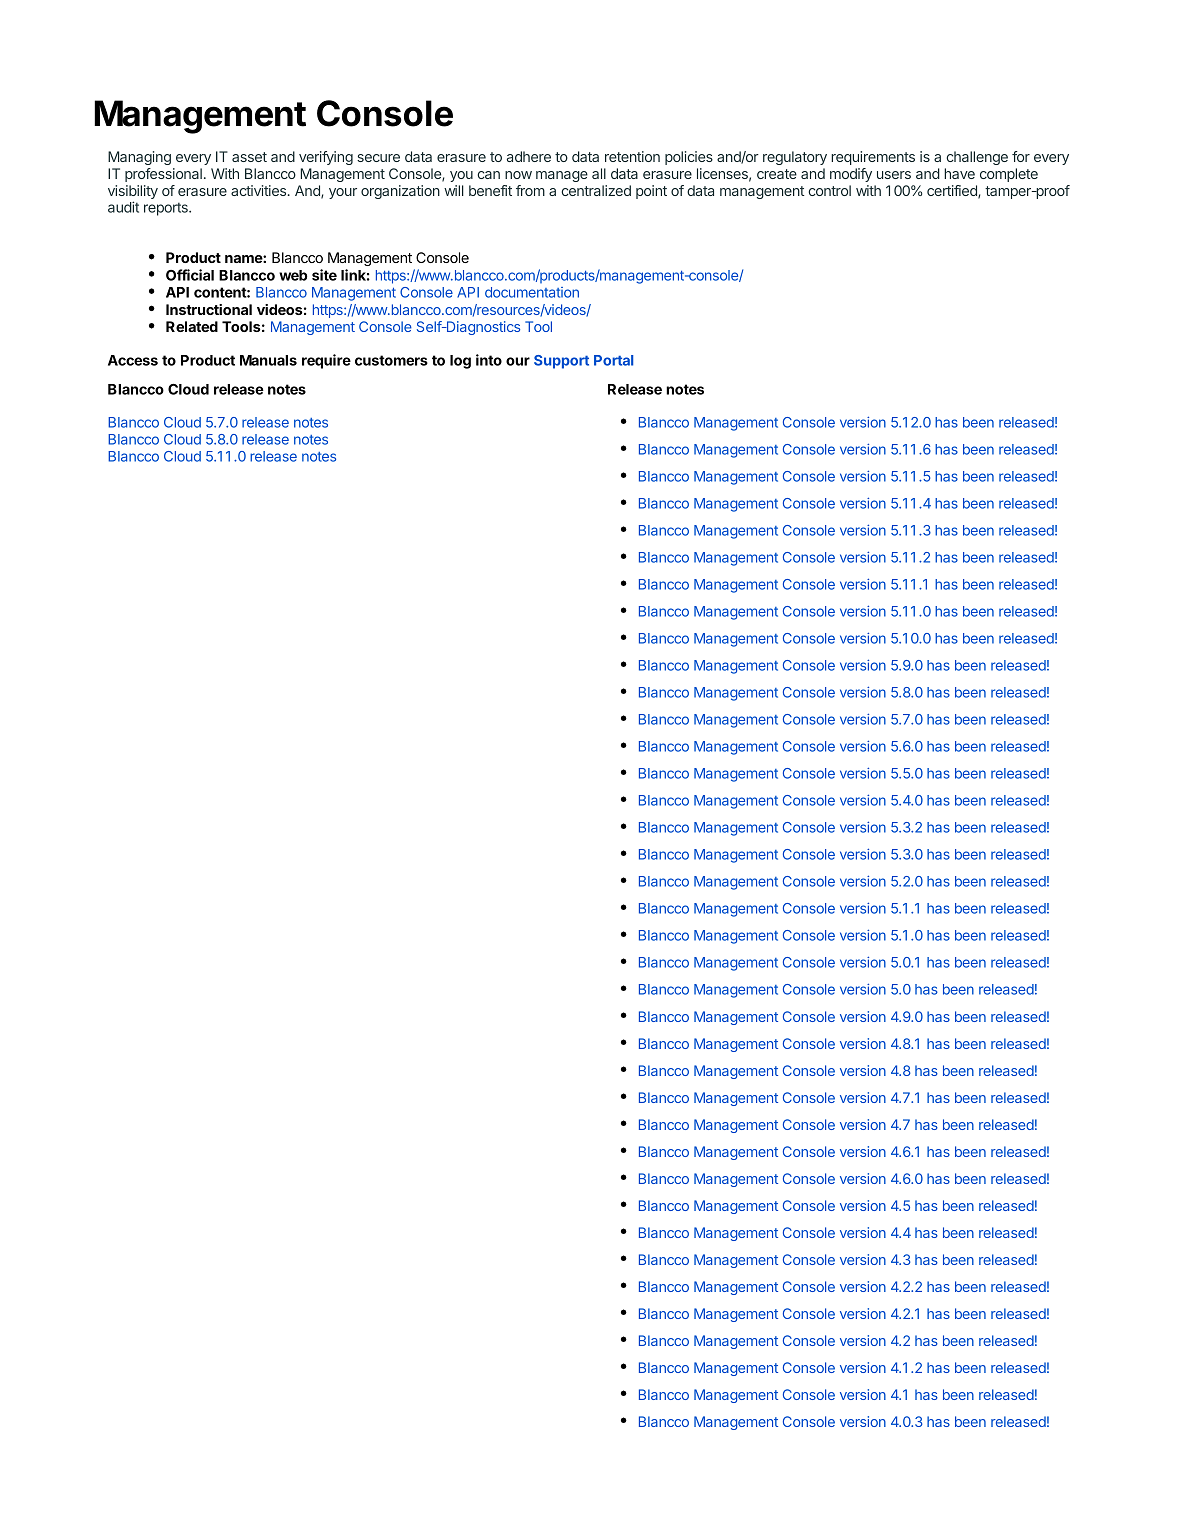 Image resolution: width=1185 pixels, height=1533 pixels. What do you see at coordinates (167, 209) in the document?
I see `reports` at bounding box center [167, 209].
